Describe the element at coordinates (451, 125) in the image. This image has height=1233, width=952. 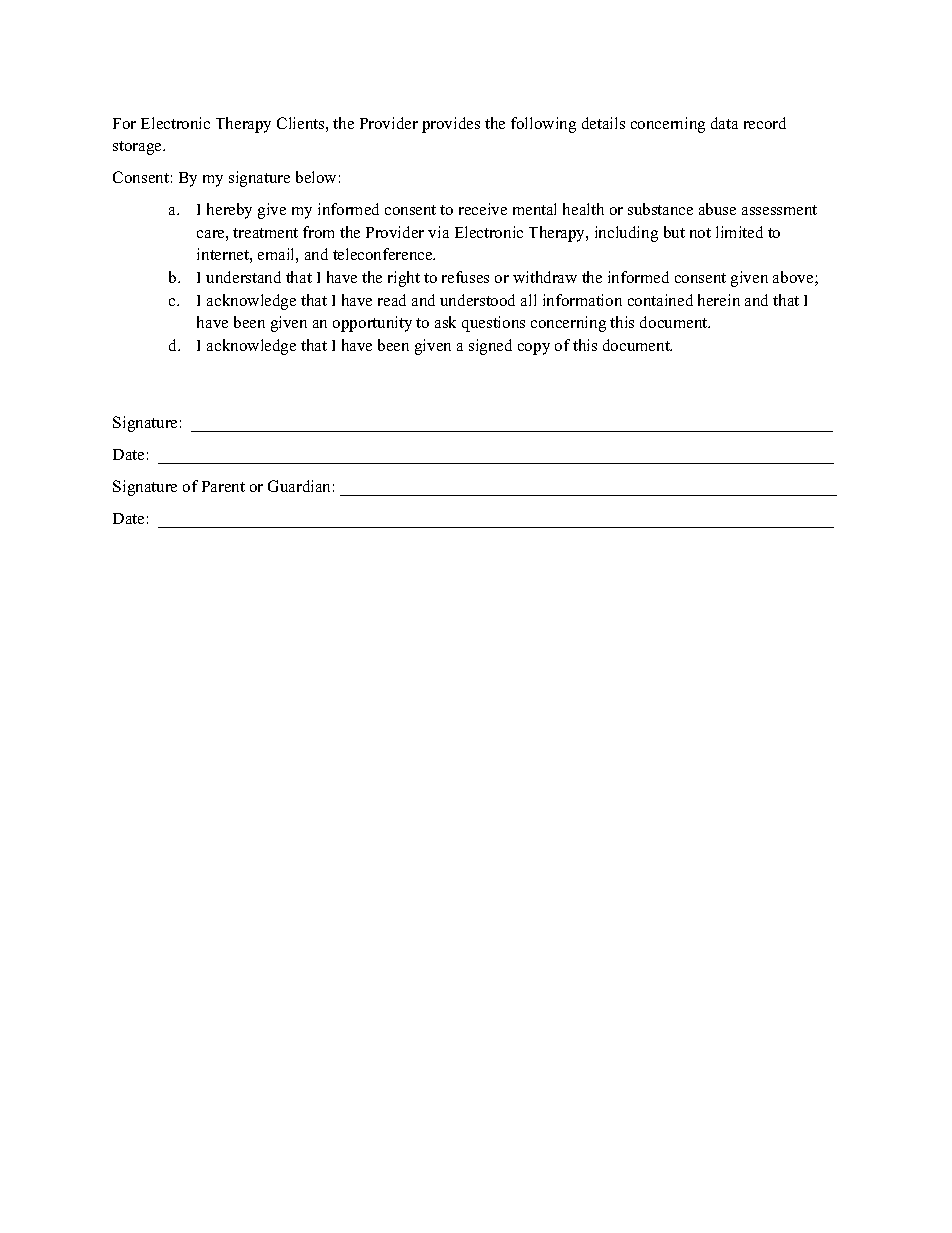
I see `provides` at that location.
